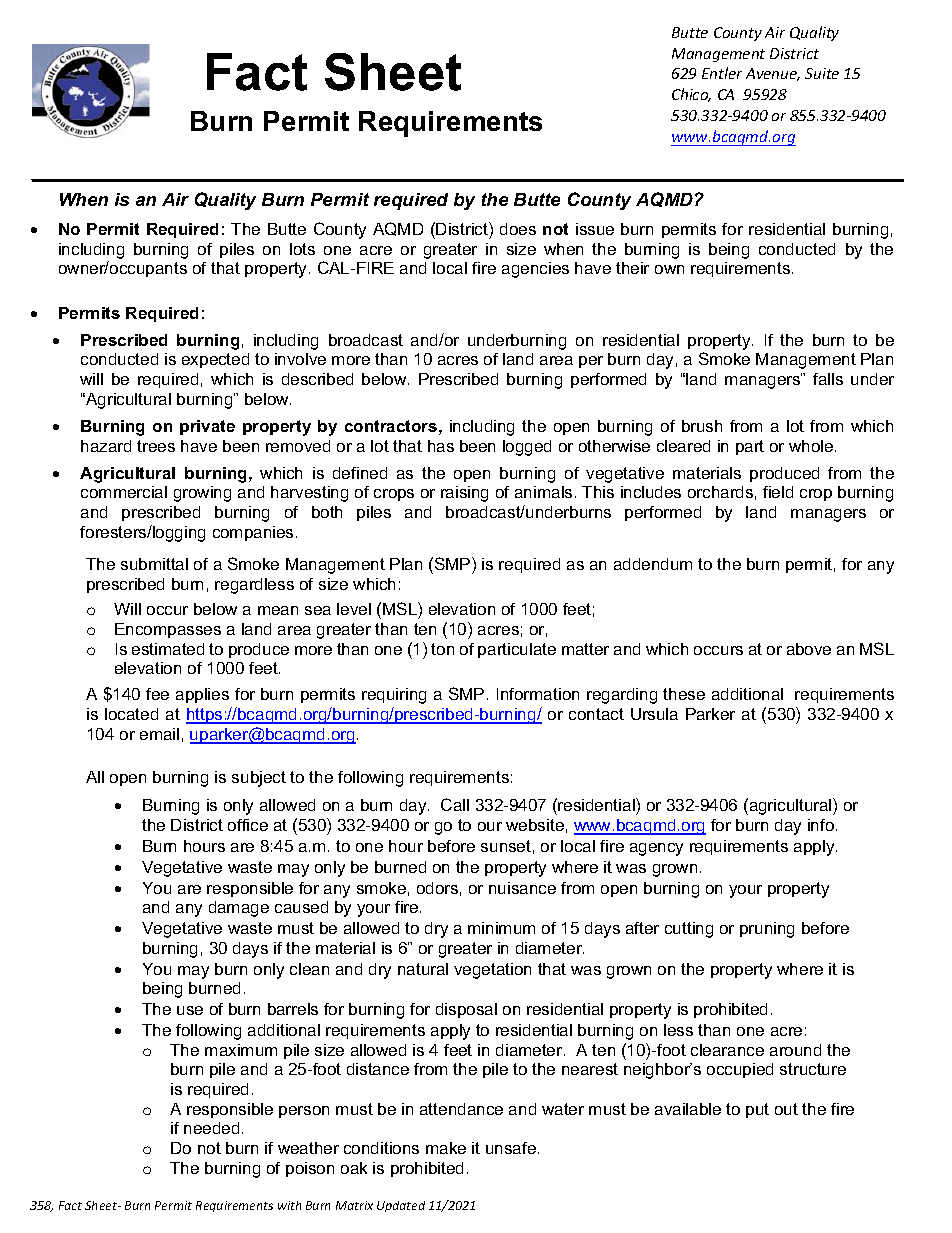  Describe the element at coordinates (202, 494) in the page. I see `growing` at that location.
